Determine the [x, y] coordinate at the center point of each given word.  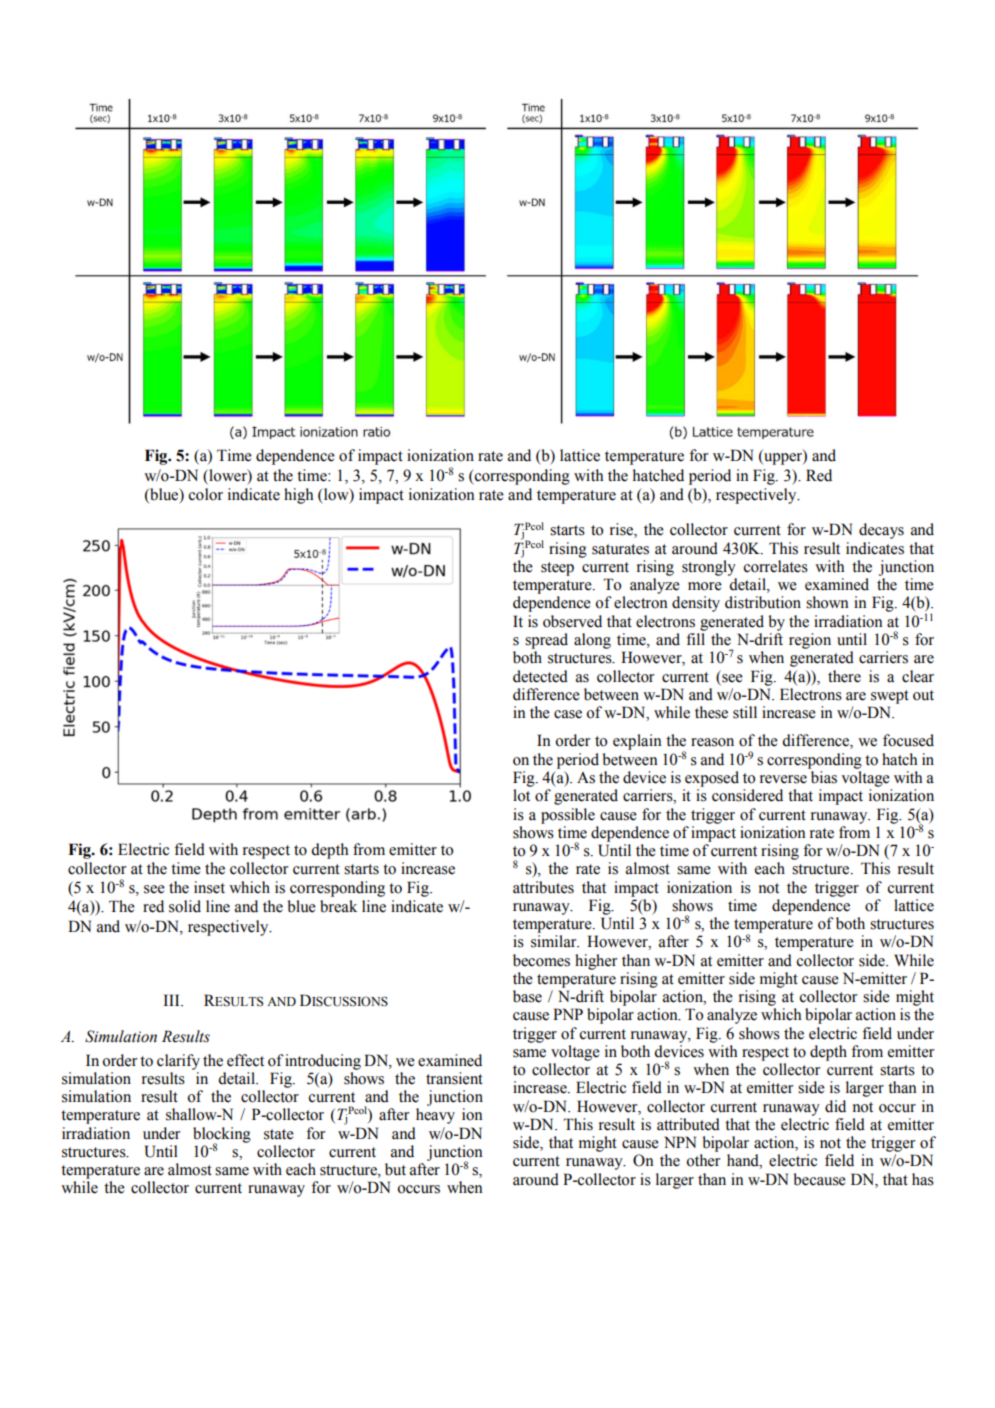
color [205, 494]
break [338, 906]
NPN [680, 1142]
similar [555, 941]
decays [881, 531]
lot [521, 795]
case [568, 714]
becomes [541, 960]
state [279, 1134]
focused [908, 740]
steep [557, 569]
